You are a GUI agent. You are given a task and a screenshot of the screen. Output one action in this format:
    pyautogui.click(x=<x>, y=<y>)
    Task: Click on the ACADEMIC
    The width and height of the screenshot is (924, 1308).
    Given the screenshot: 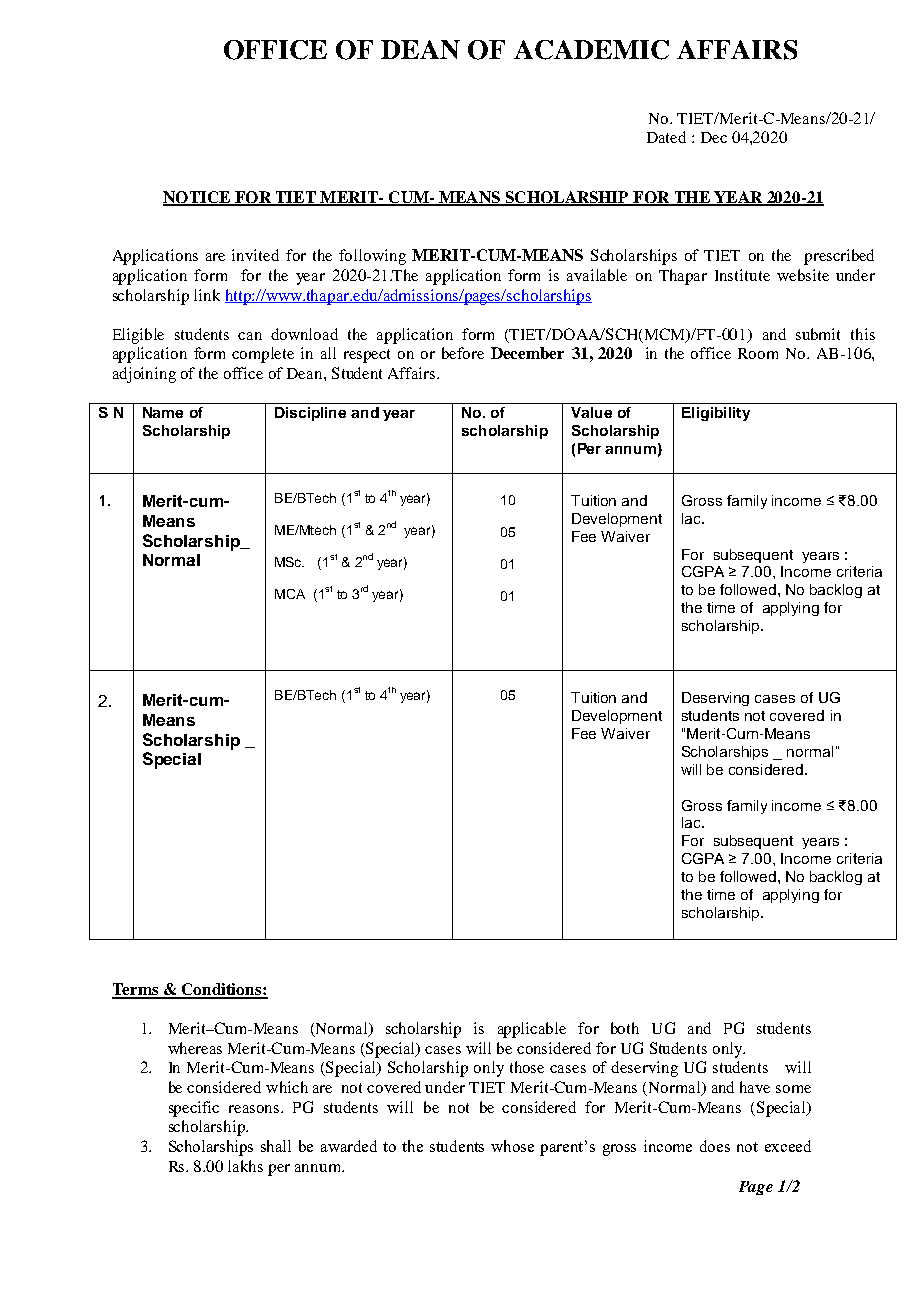 What is the action you would take?
    pyautogui.click(x=591, y=50)
